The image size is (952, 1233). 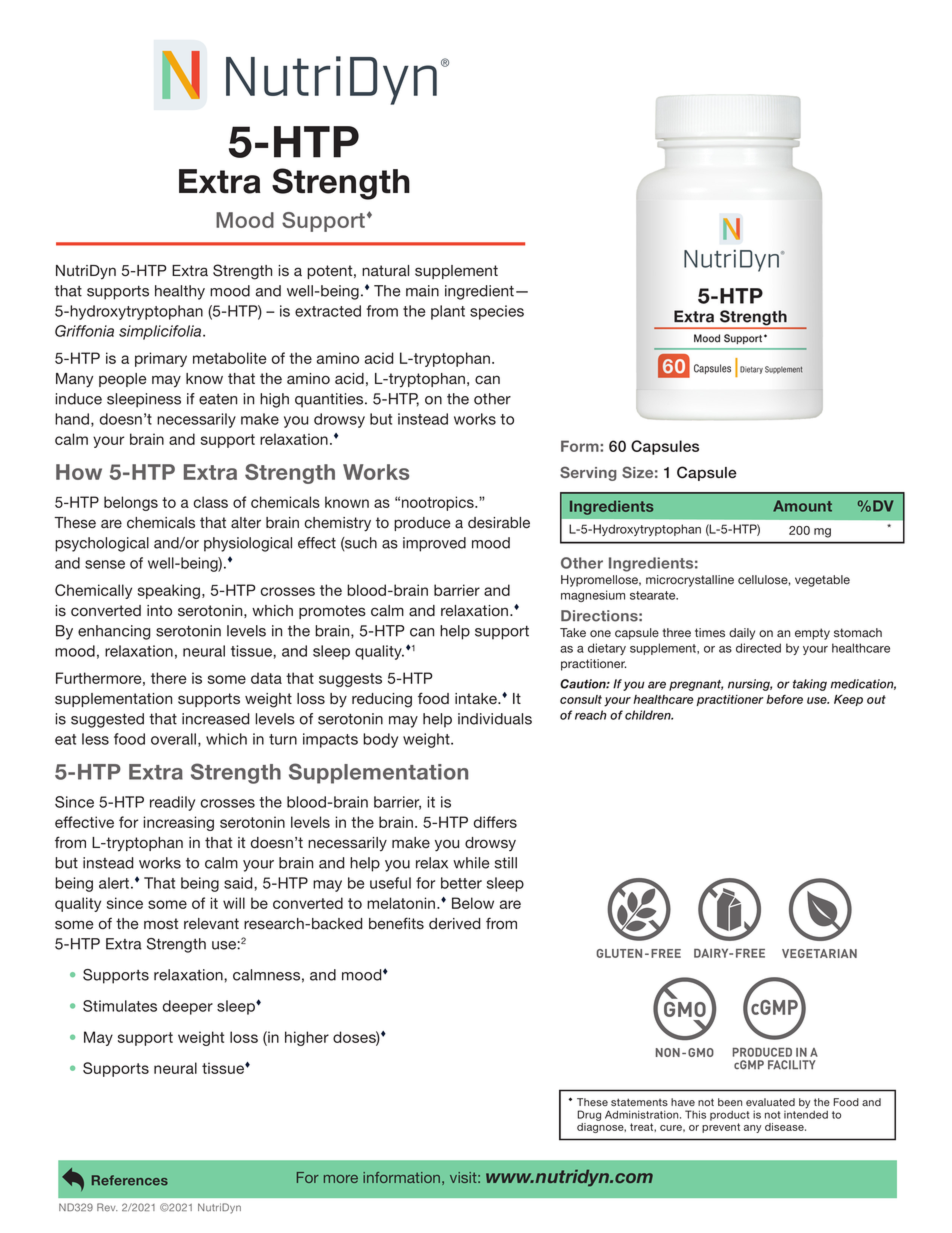 I want to click on species, so click(x=497, y=312).
